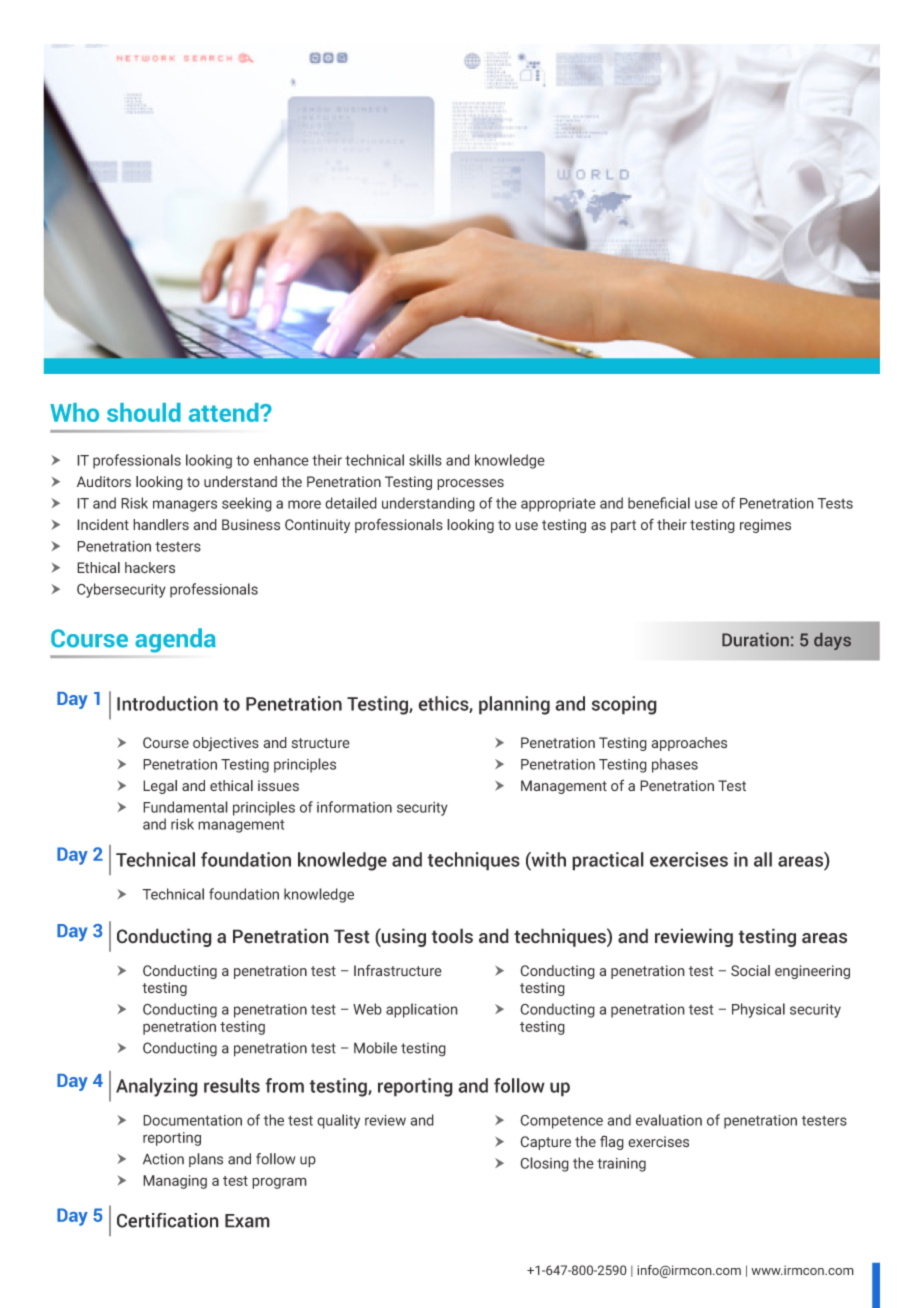  What do you see at coordinates (452, 936) in the page?
I see `tools` at bounding box center [452, 936].
